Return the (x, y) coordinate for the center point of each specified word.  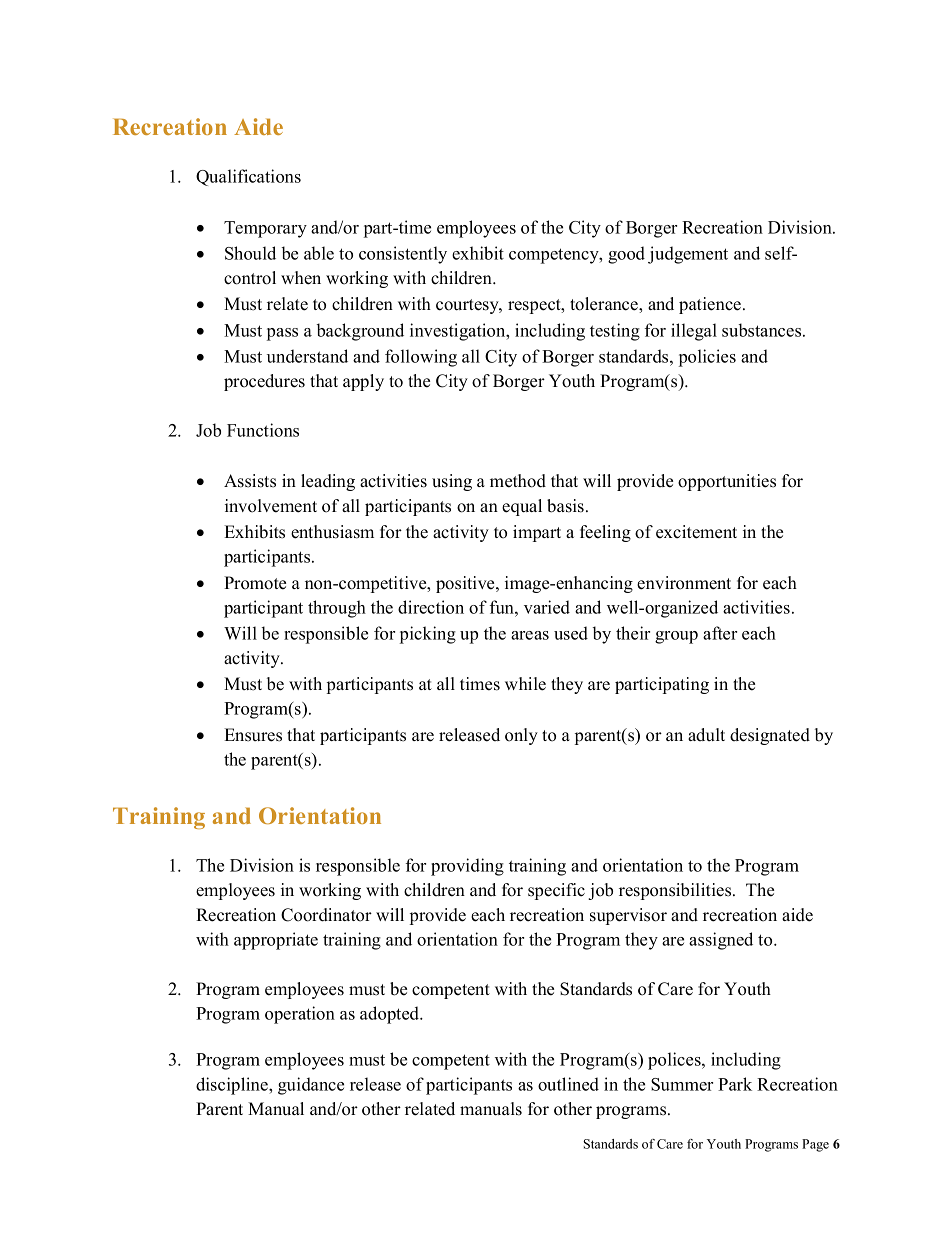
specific (556, 891)
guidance (311, 1086)
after (720, 633)
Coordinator (326, 915)
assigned (721, 941)
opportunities (727, 482)
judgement (688, 255)
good (626, 255)
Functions (263, 430)
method (518, 481)
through (337, 609)
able (319, 253)
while (525, 684)
